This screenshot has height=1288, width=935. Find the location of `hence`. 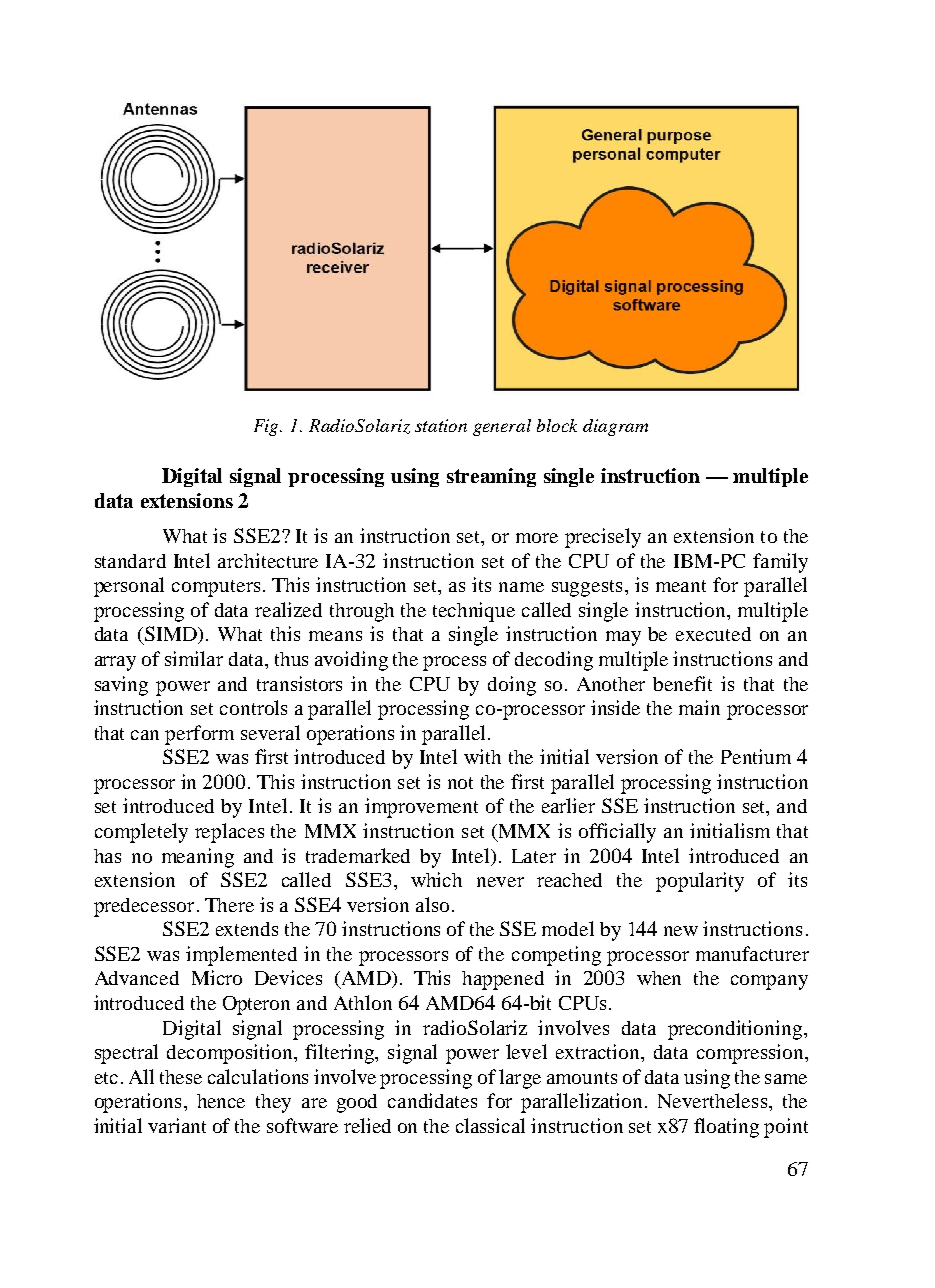

hence is located at coordinates (221, 1101).
